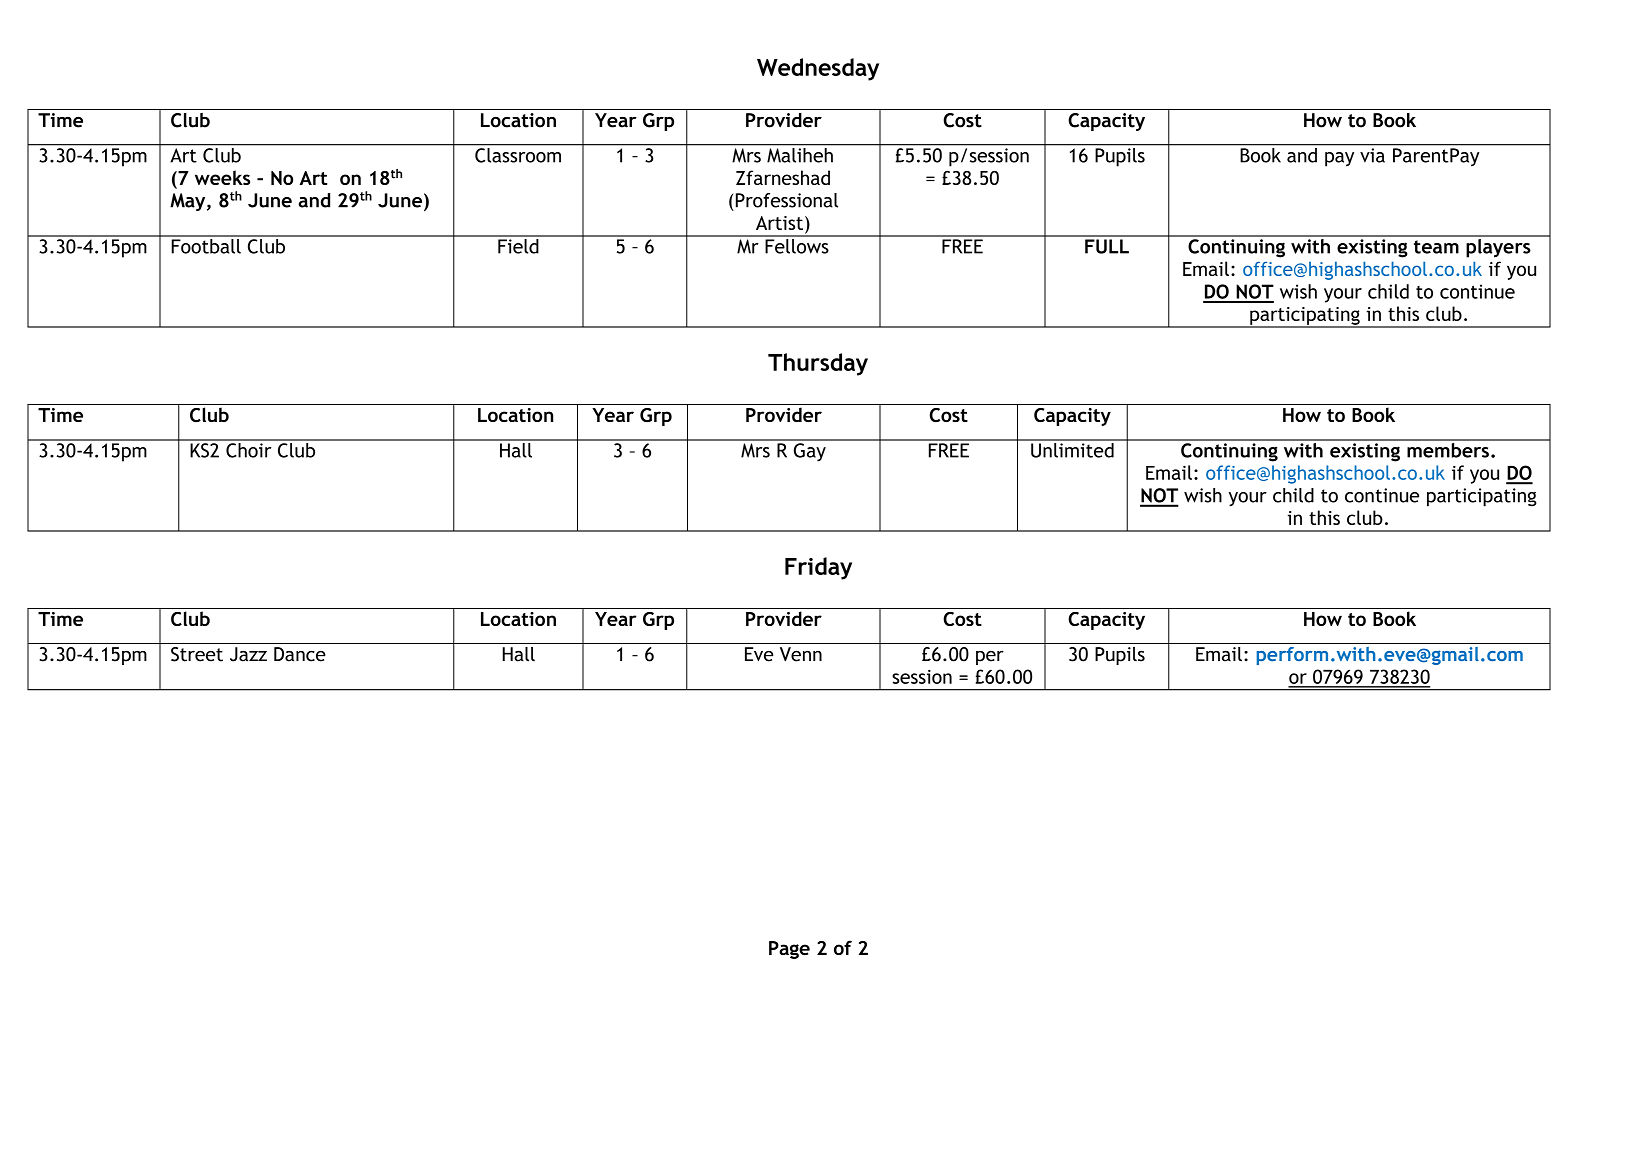 This screenshot has width=1633, height=1155. What do you see at coordinates (1372, 155) in the screenshot?
I see `via` at bounding box center [1372, 155].
